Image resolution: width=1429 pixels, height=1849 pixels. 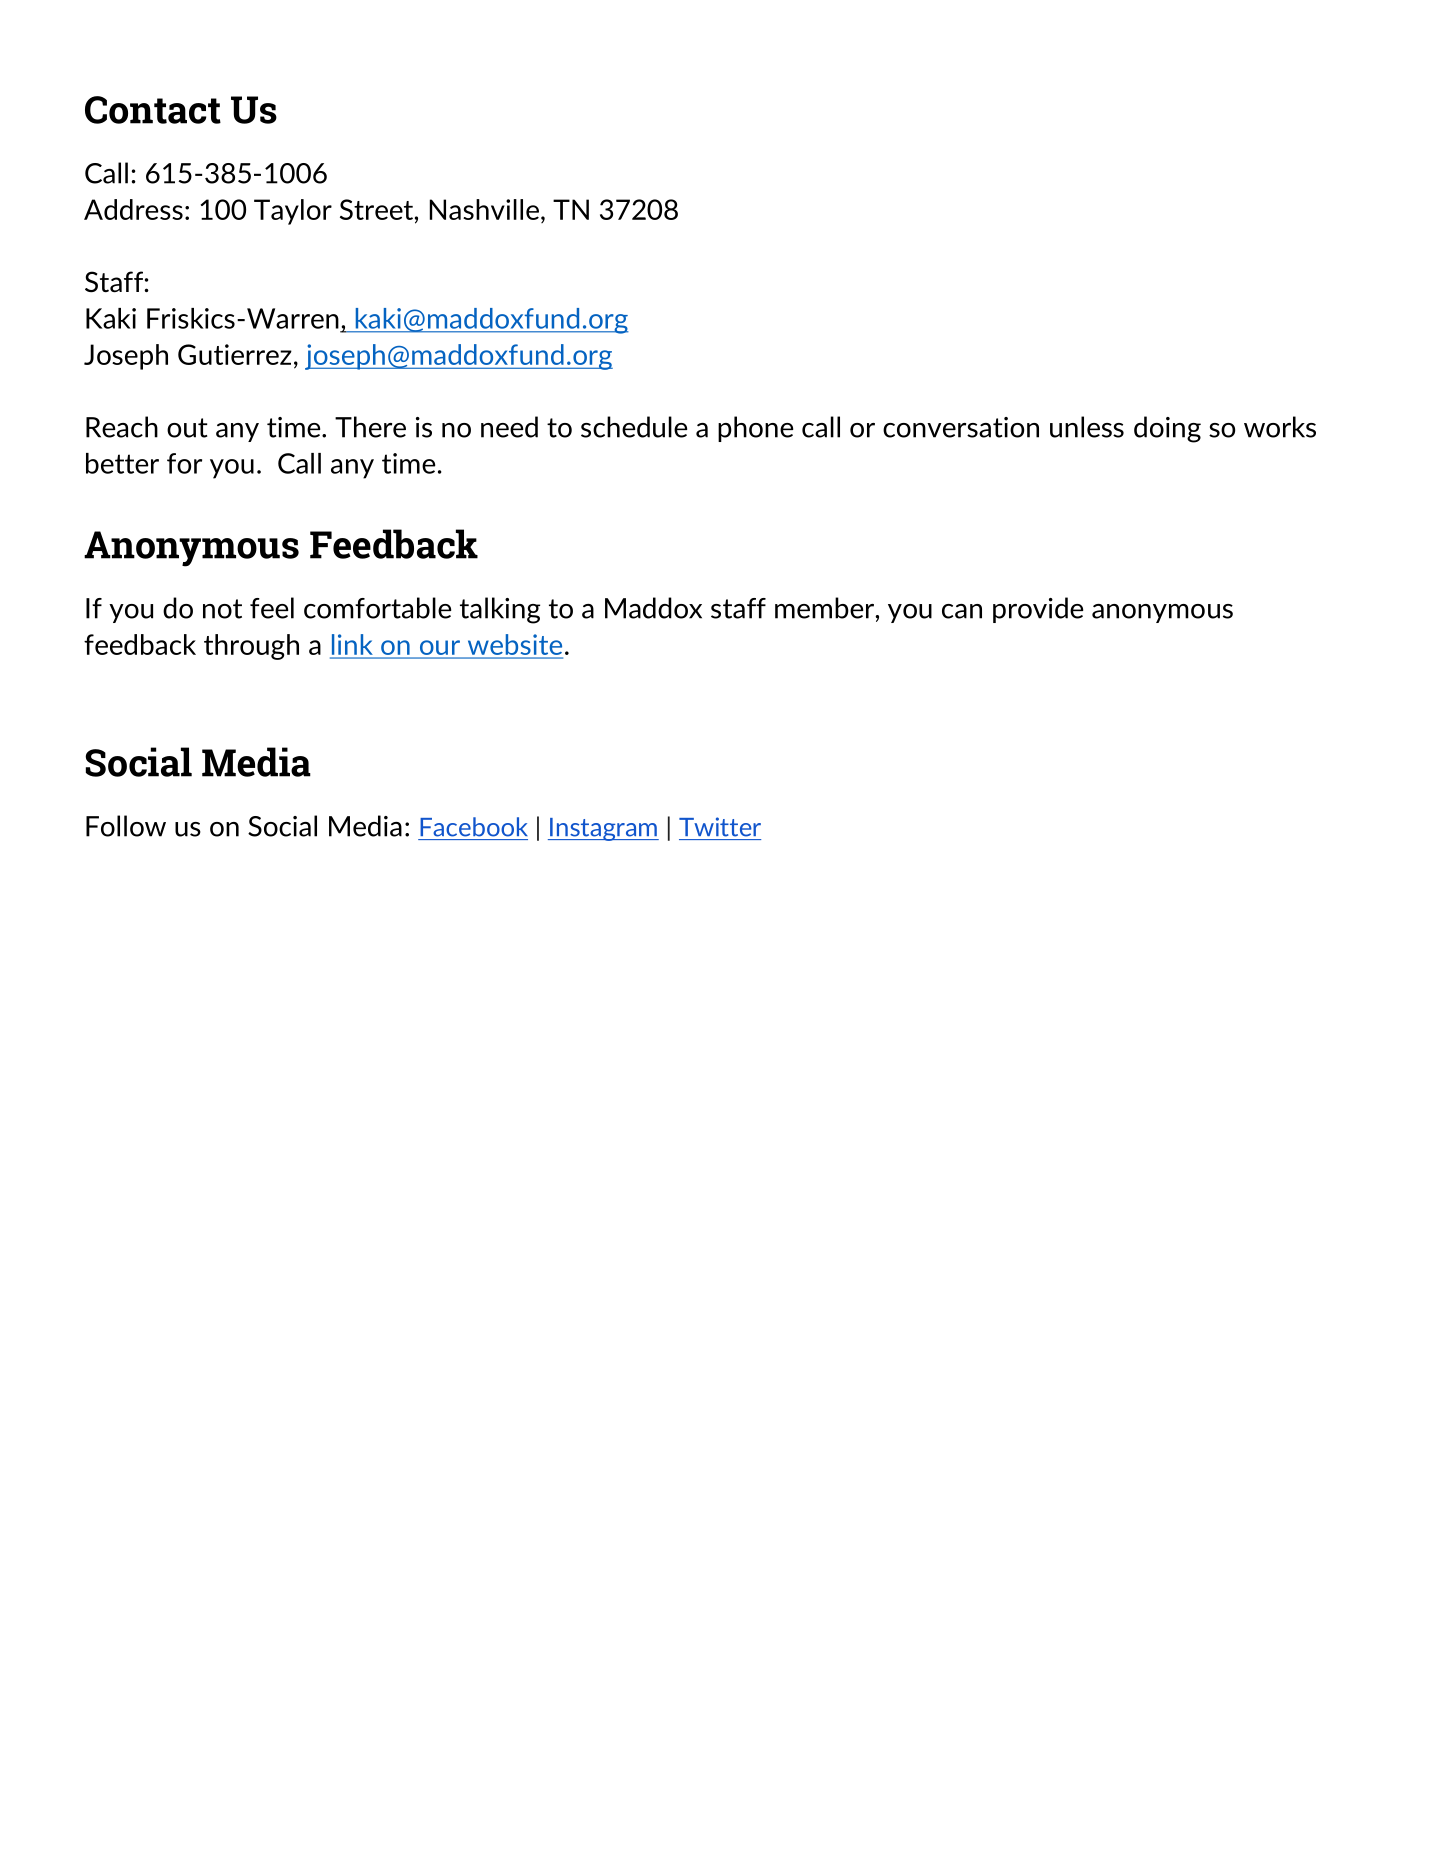 What do you see at coordinates (1167, 429) in the document?
I see `doing` at bounding box center [1167, 429].
